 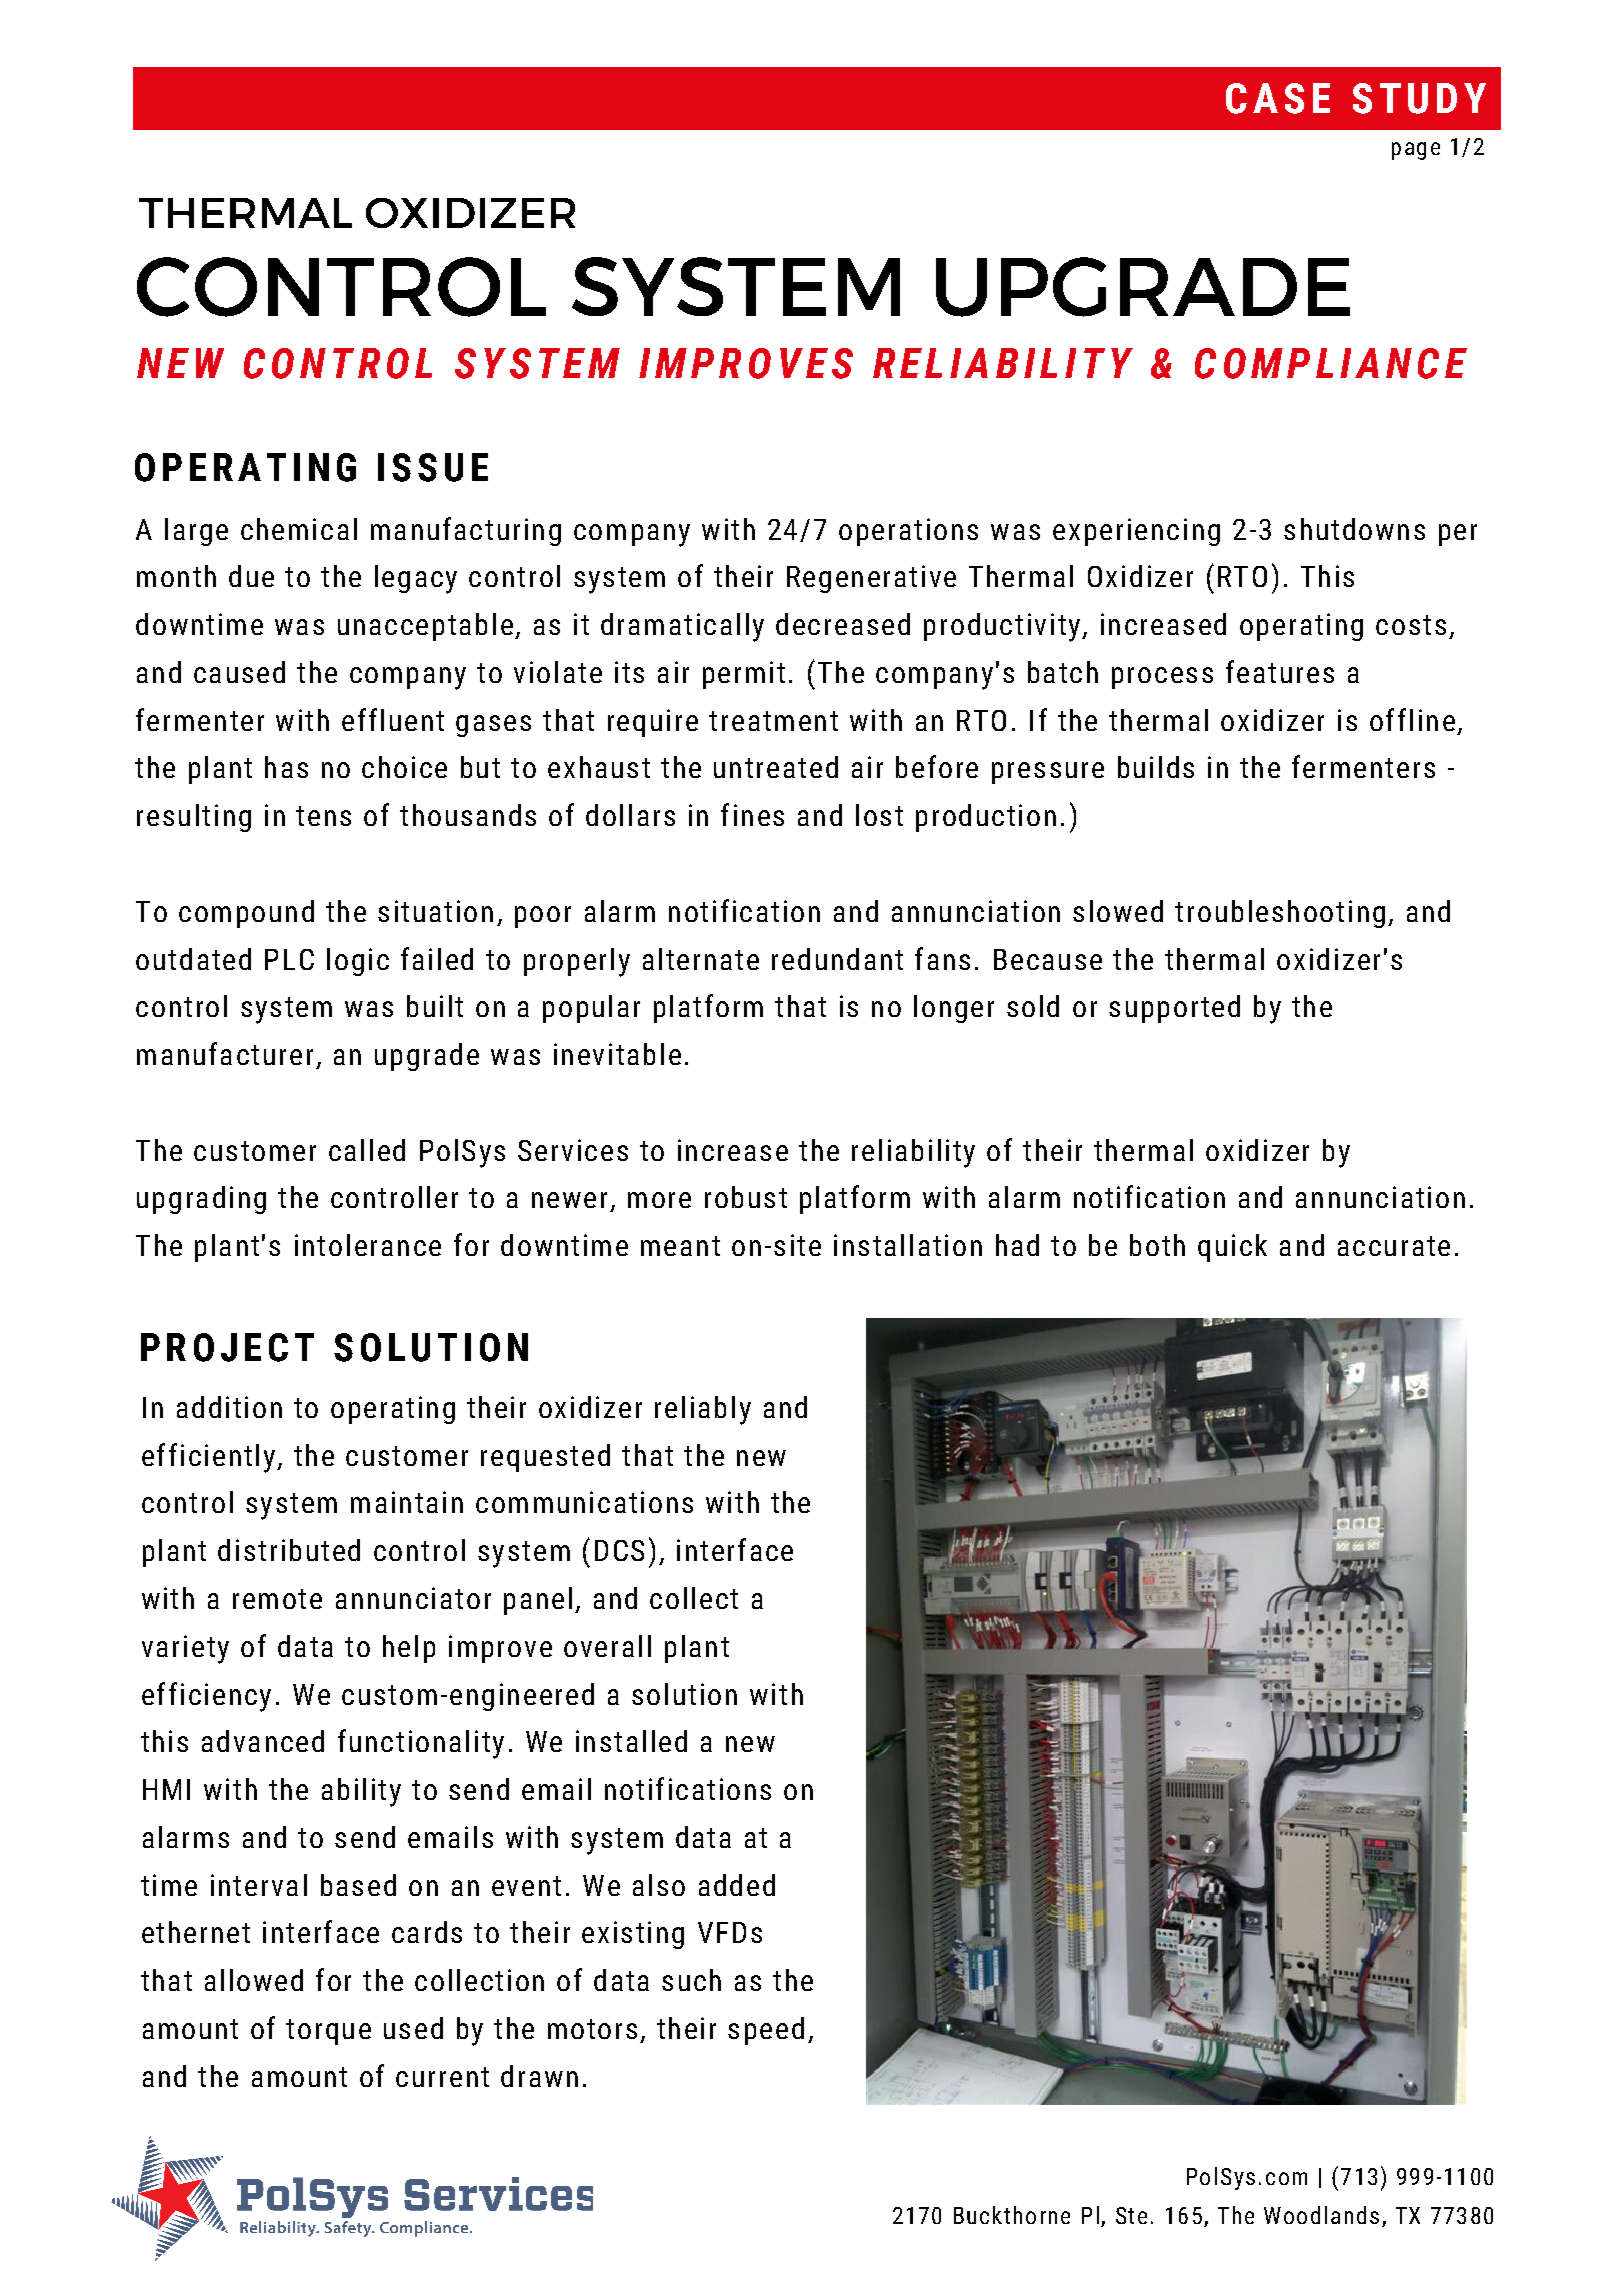 What do you see at coordinates (703, 1410) in the document?
I see `reliably` at bounding box center [703, 1410].
